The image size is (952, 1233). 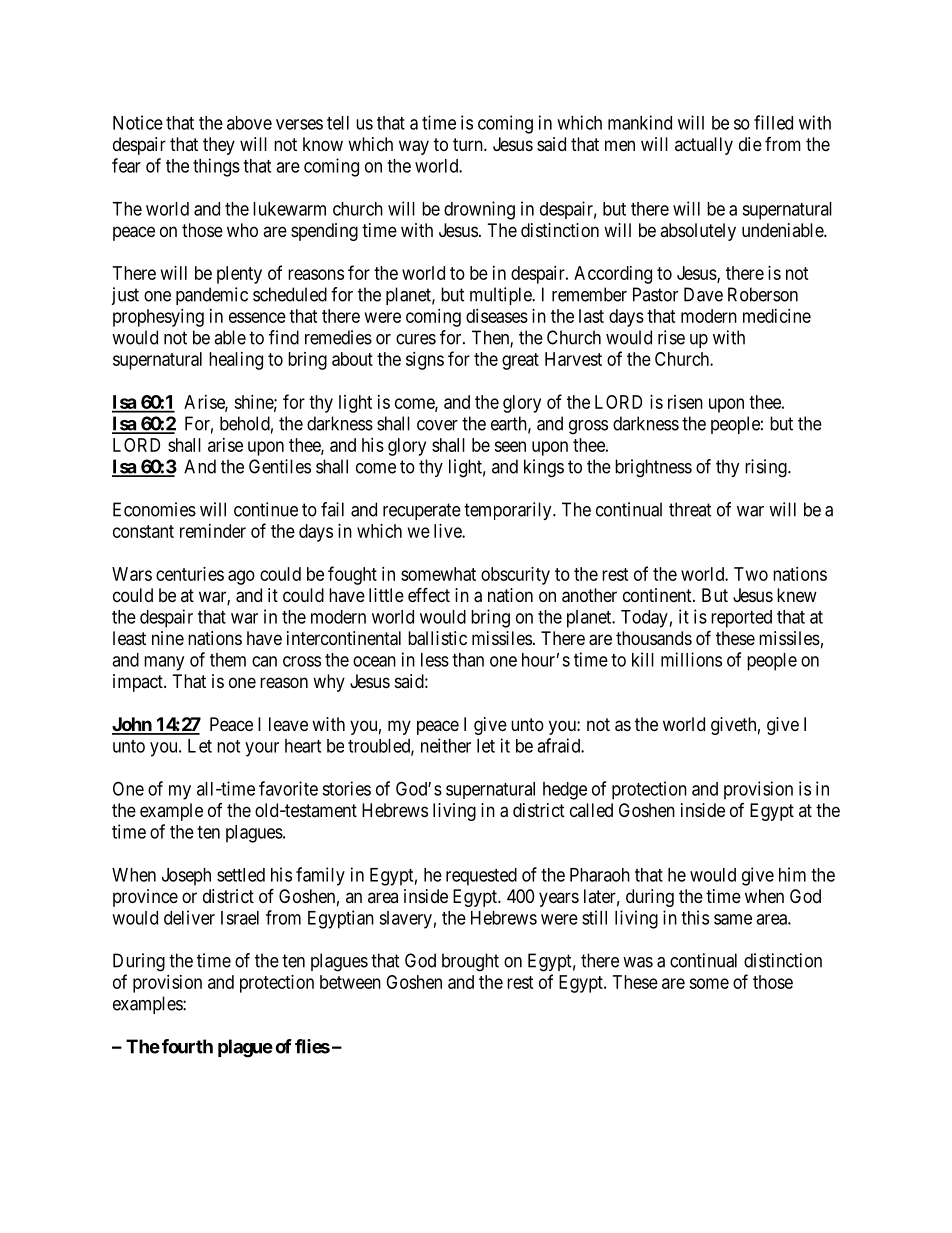 What do you see at coordinates (704, 146) in the page?
I see `actually` at bounding box center [704, 146].
